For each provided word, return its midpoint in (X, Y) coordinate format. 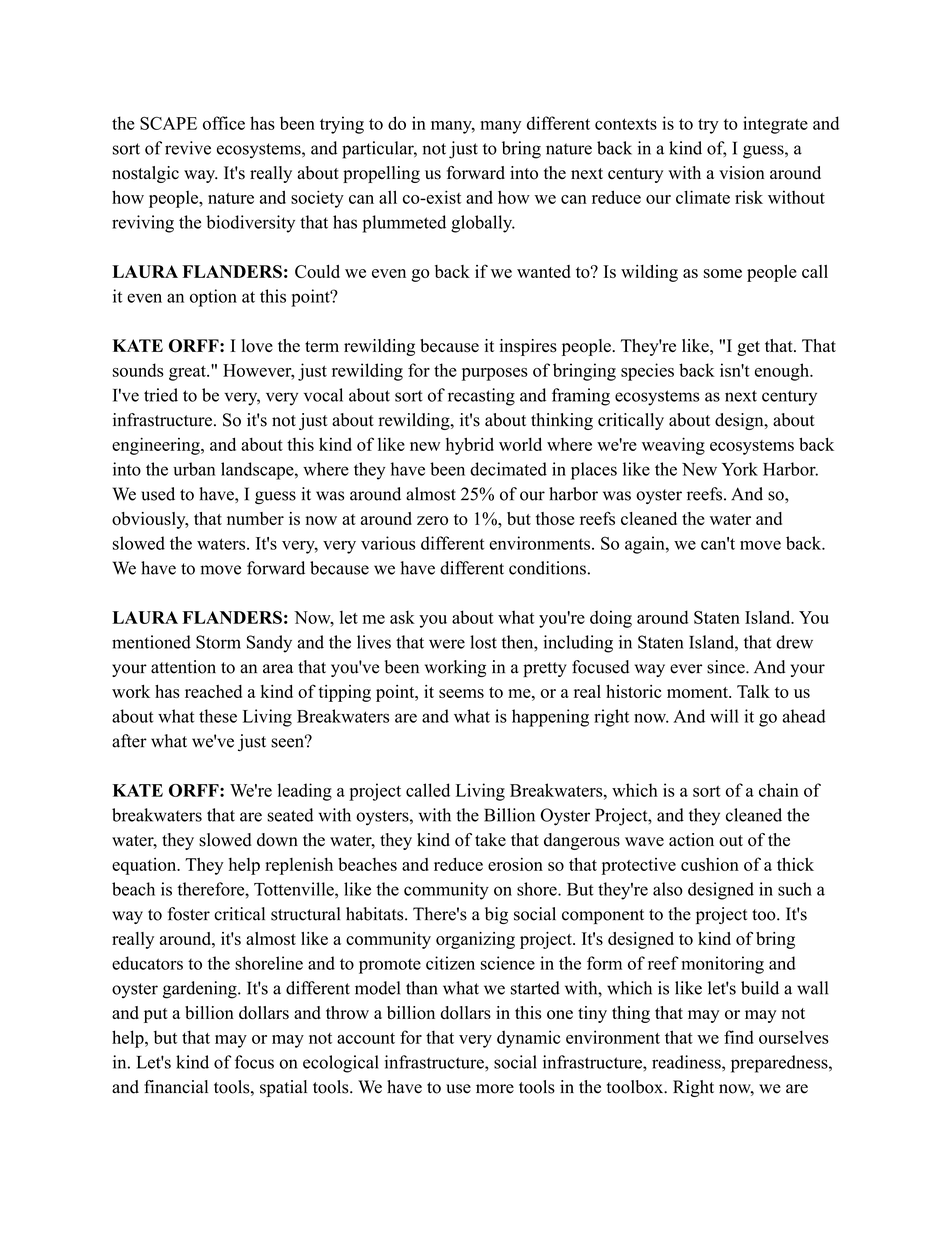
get (748, 348)
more (495, 1089)
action (691, 840)
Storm (218, 642)
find (739, 1037)
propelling (381, 174)
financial (176, 1087)
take (490, 839)
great (188, 373)
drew (794, 642)
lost (483, 642)
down (277, 840)
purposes (495, 374)
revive (188, 148)
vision (742, 173)
